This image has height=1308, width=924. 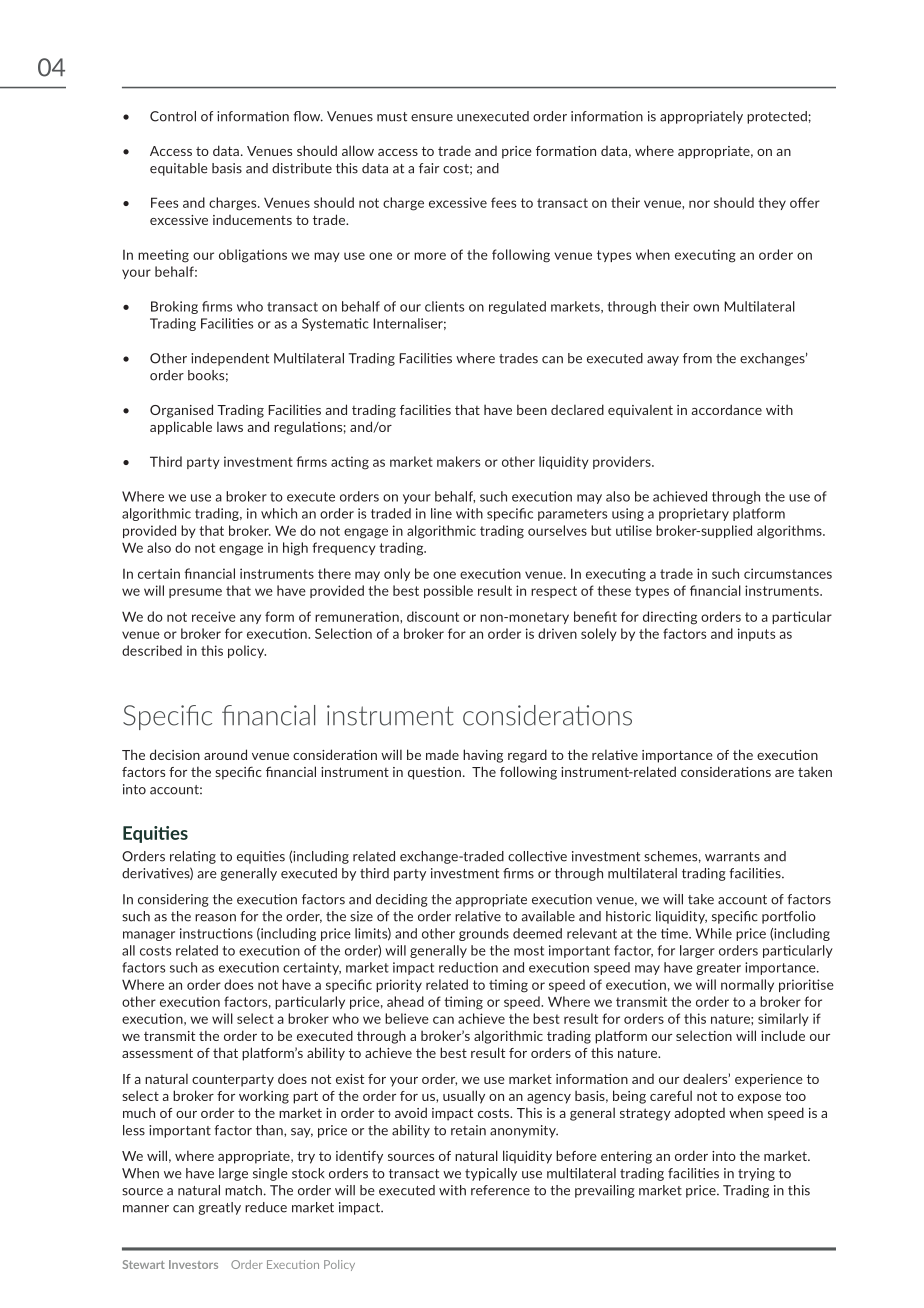 I want to click on fair, so click(x=429, y=168).
